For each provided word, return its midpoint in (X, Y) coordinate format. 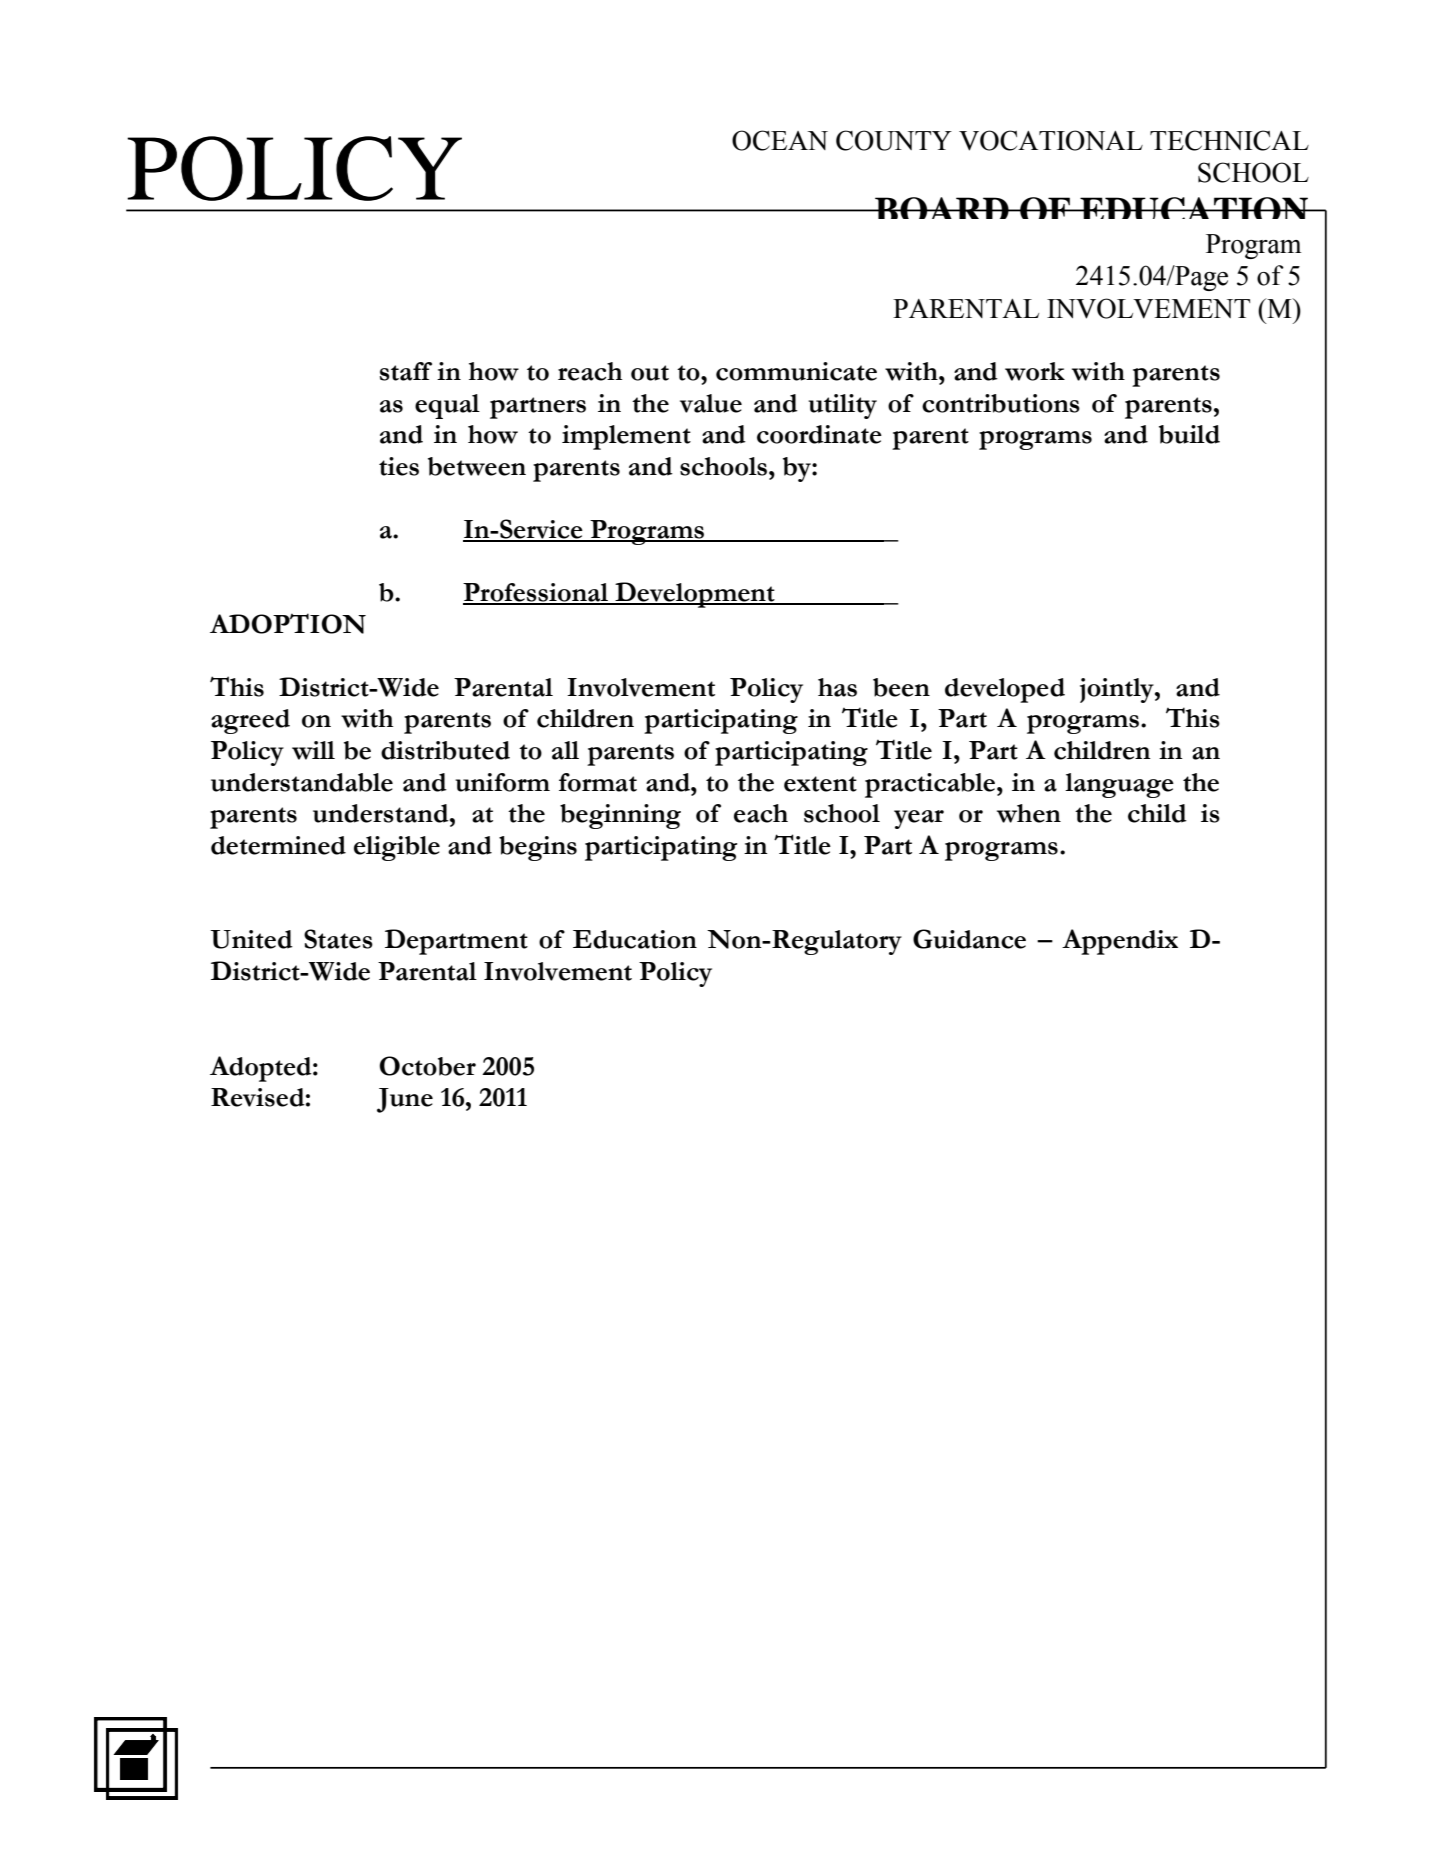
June (405, 1100)
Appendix (1120, 942)
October (427, 1066)
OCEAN (780, 140)
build (1189, 434)
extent (820, 784)
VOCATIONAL (1051, 140)
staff (406, 371)
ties (399, 466)
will (313, 750)
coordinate (819, 434)
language (1119, 785)
